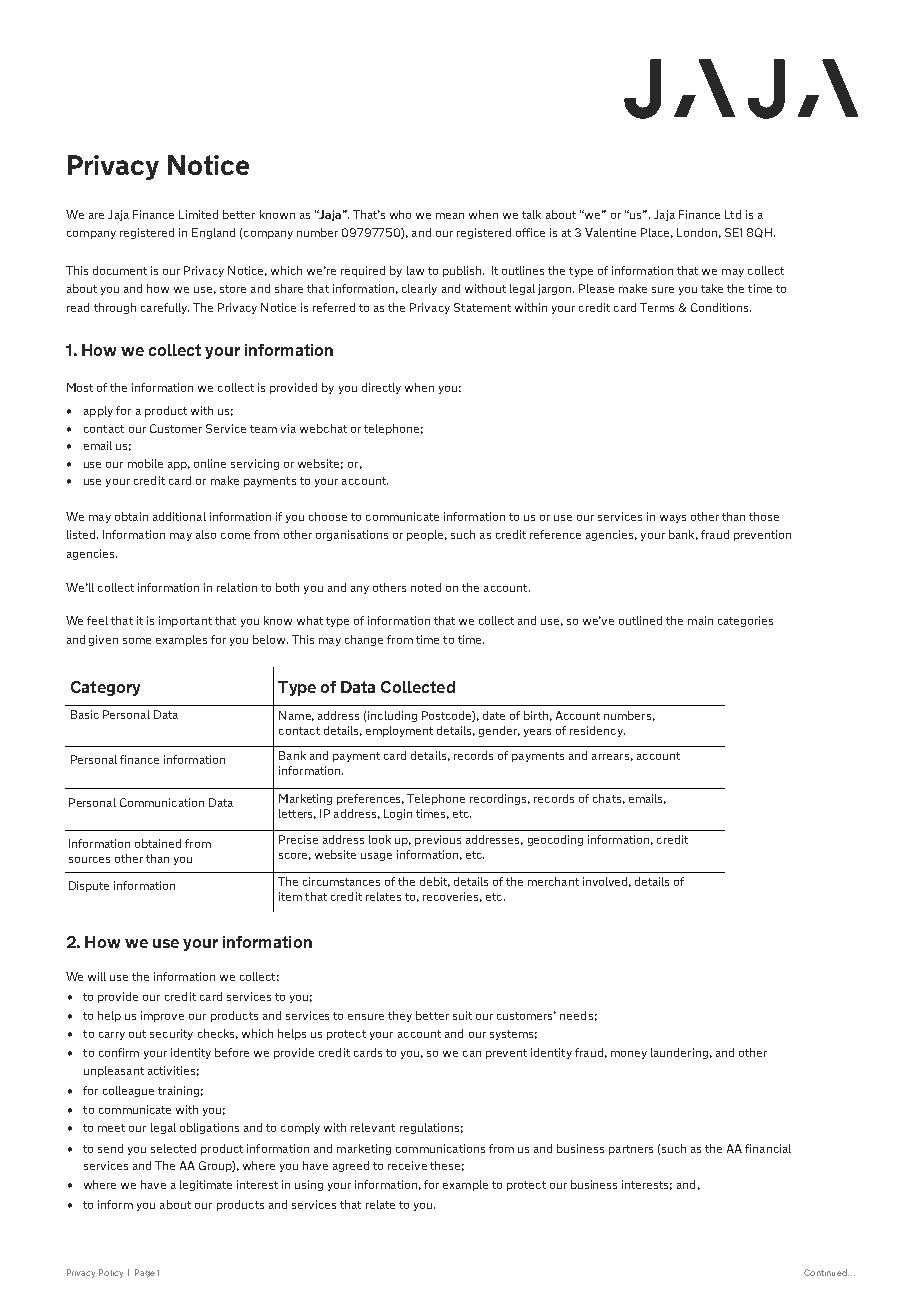  What do you see at coordinates (407, 1165) in the image?
I see `receive` at bounding box center [407, 1165].
